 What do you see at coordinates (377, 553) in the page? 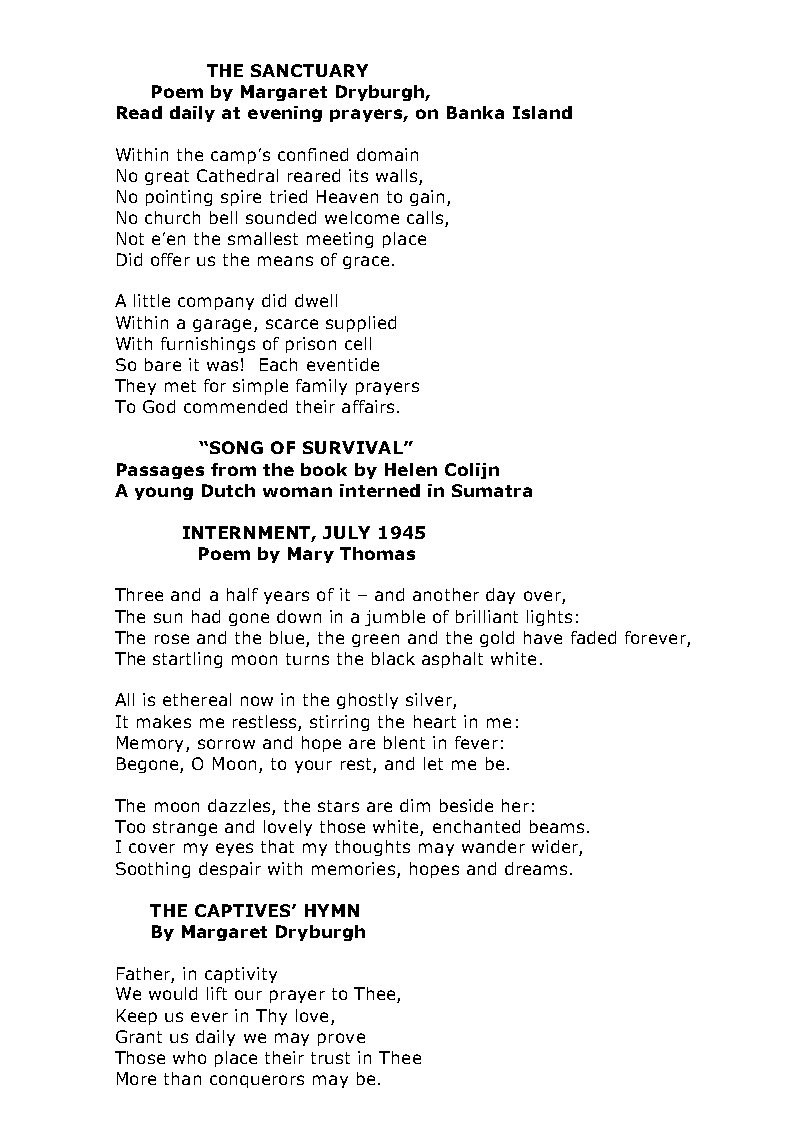
I see `Thomas` at bounding box center [377, 553].
